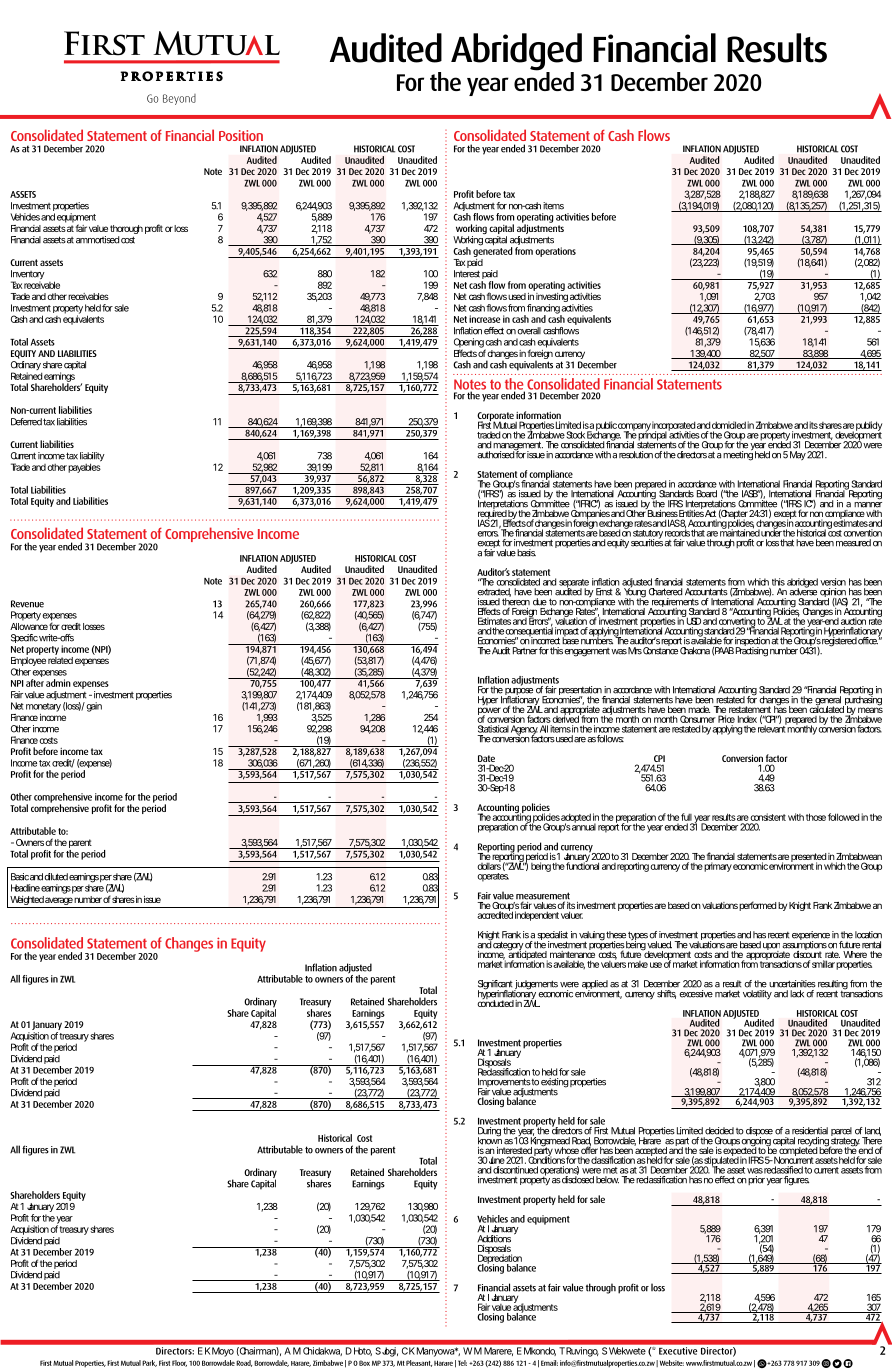 The image size is (892, 1372). I want to click on Park, so click(149, 1363).
